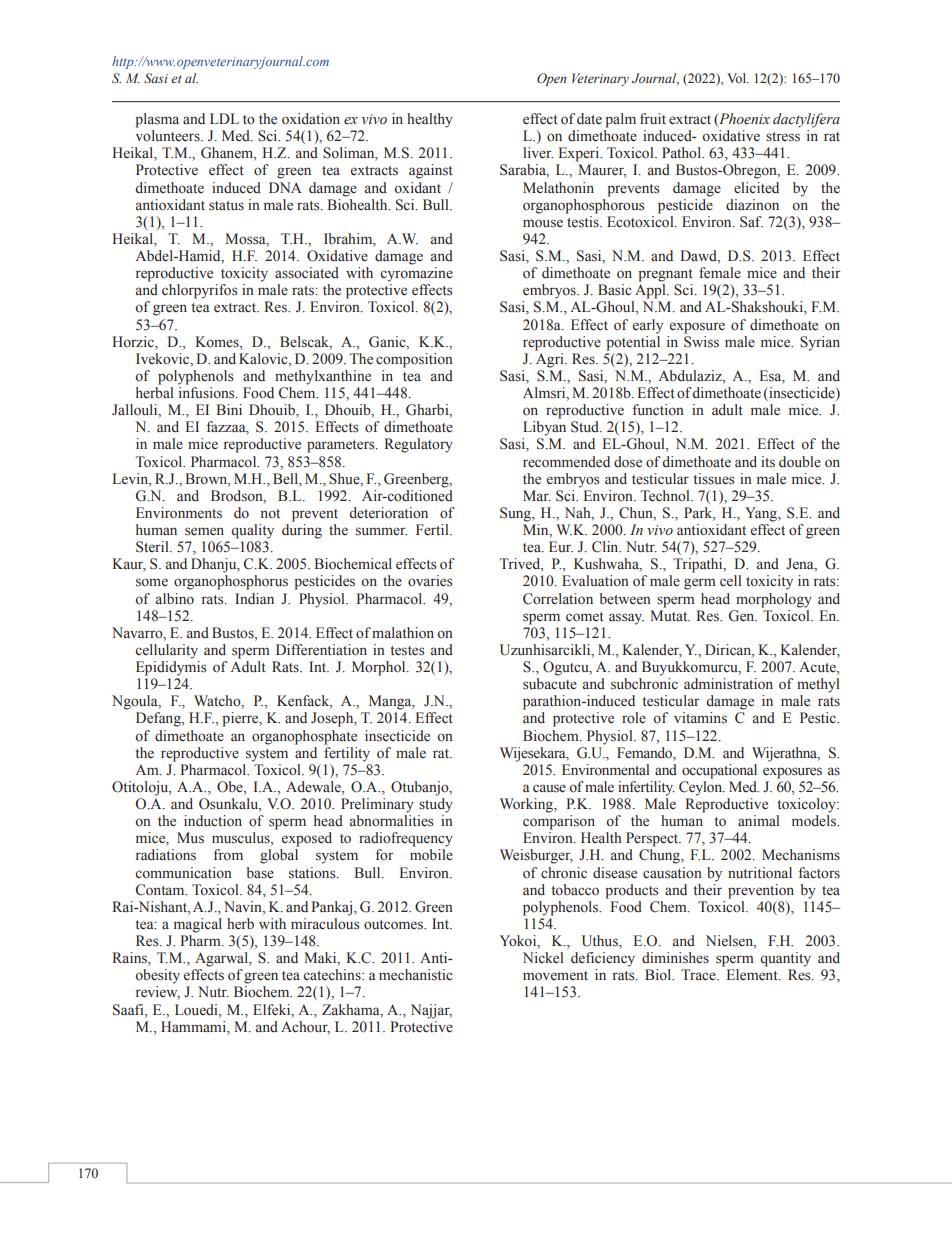  I want to click on magical, so click(198, 925).
